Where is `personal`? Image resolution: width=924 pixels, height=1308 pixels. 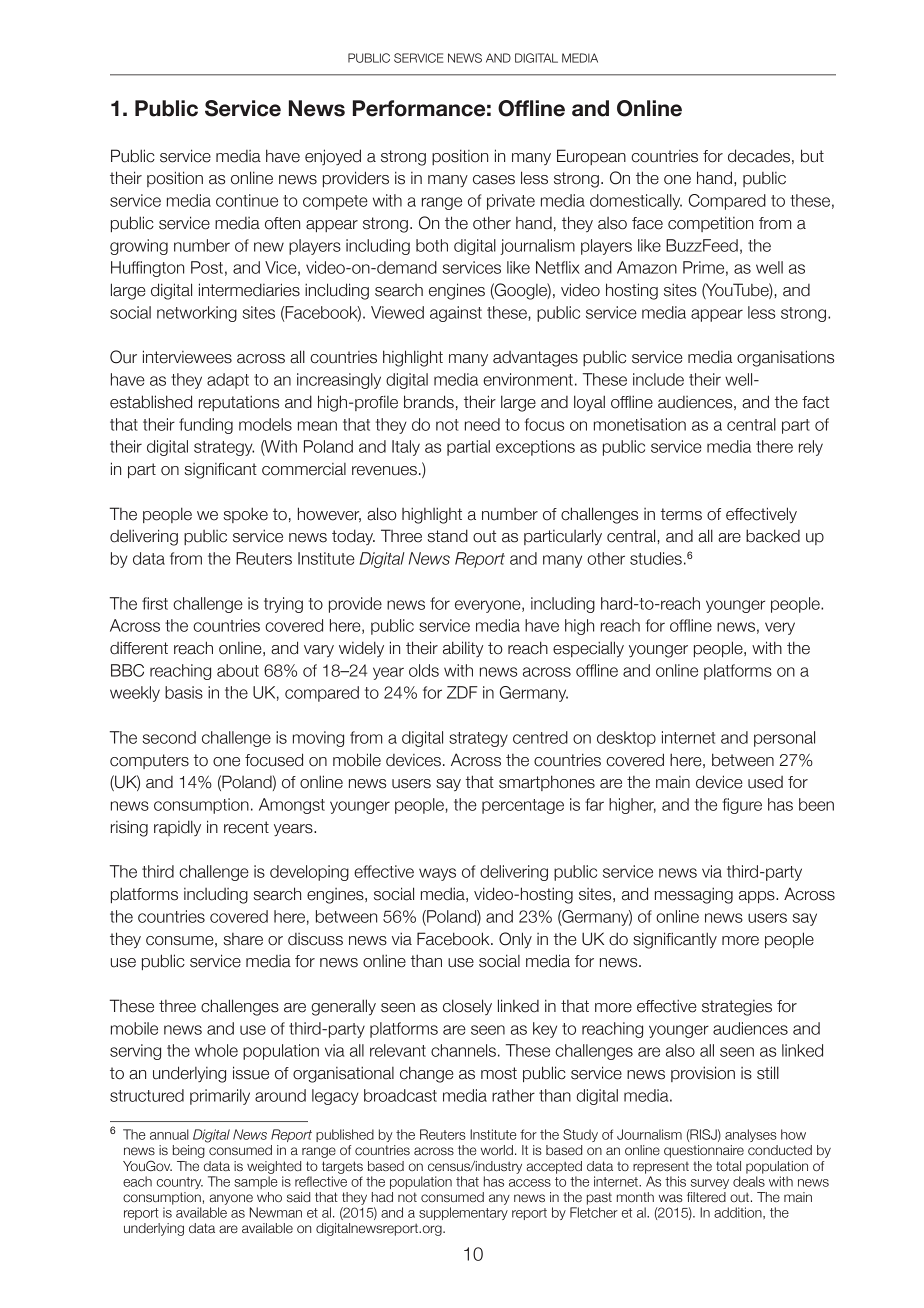 personal is located at coordinates (784, 739).
